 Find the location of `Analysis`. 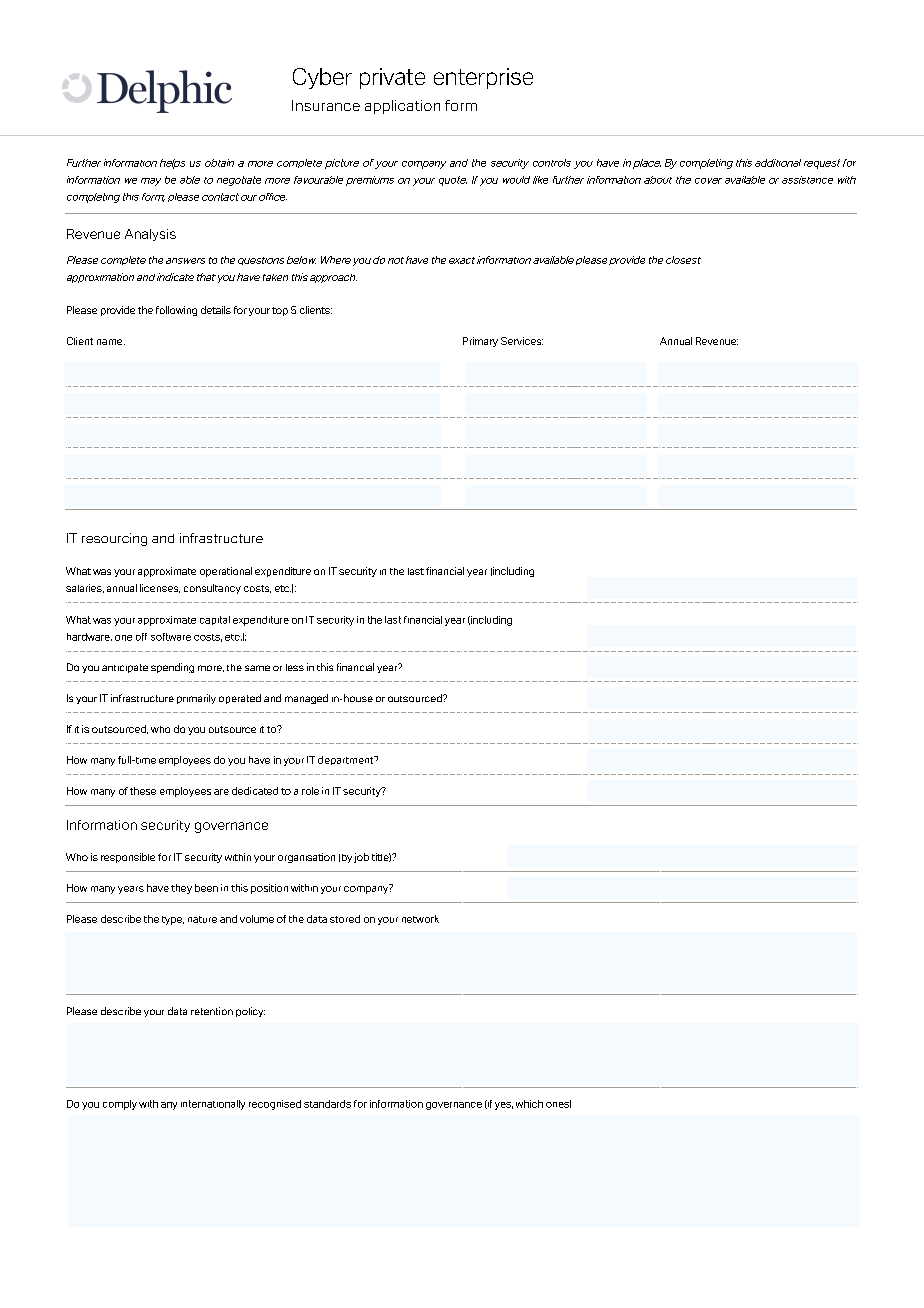

Analysis is located at coordinates (150, 235).
